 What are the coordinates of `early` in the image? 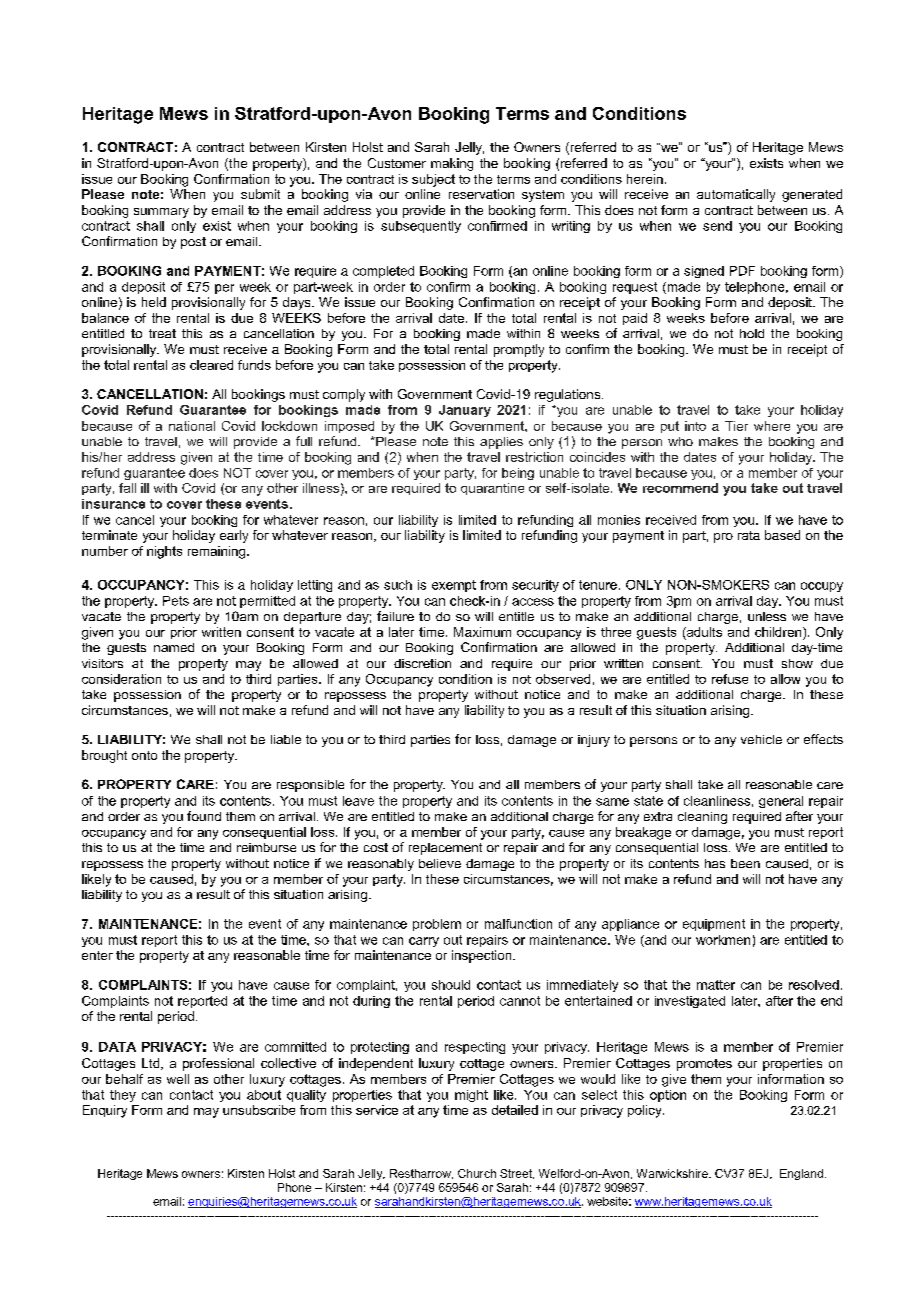 It's located at (234, 536).
